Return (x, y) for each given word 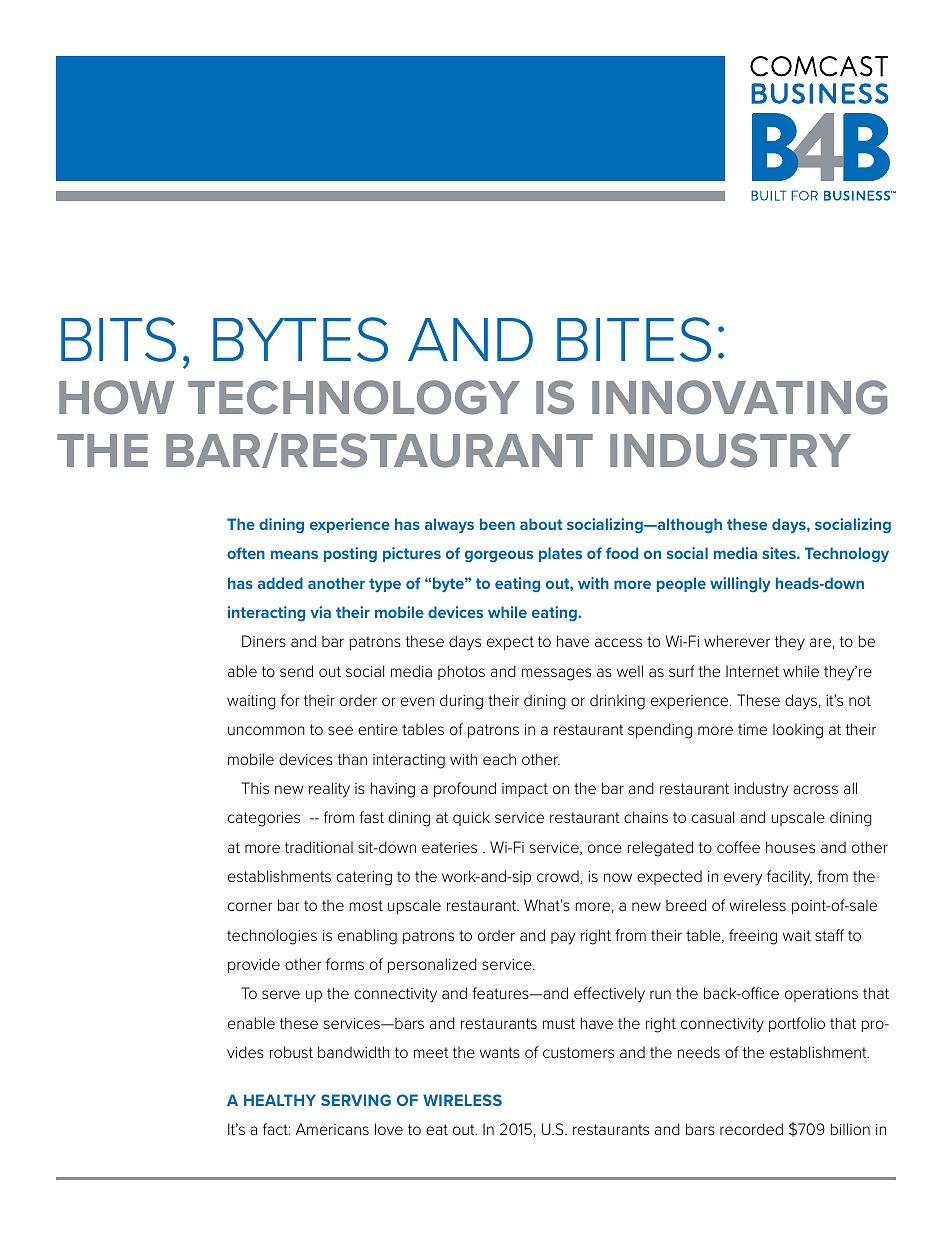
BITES (634, 339)
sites (780, 553)
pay (563, 938)
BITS (118, 339)
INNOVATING (740, 397)
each (499, 759)
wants (500, 1052)
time (752, 729)
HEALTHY (280, 1100)
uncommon (266, 730)
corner (250, 906)
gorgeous (499, 556)
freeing (753, 937)
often (246, 553)
